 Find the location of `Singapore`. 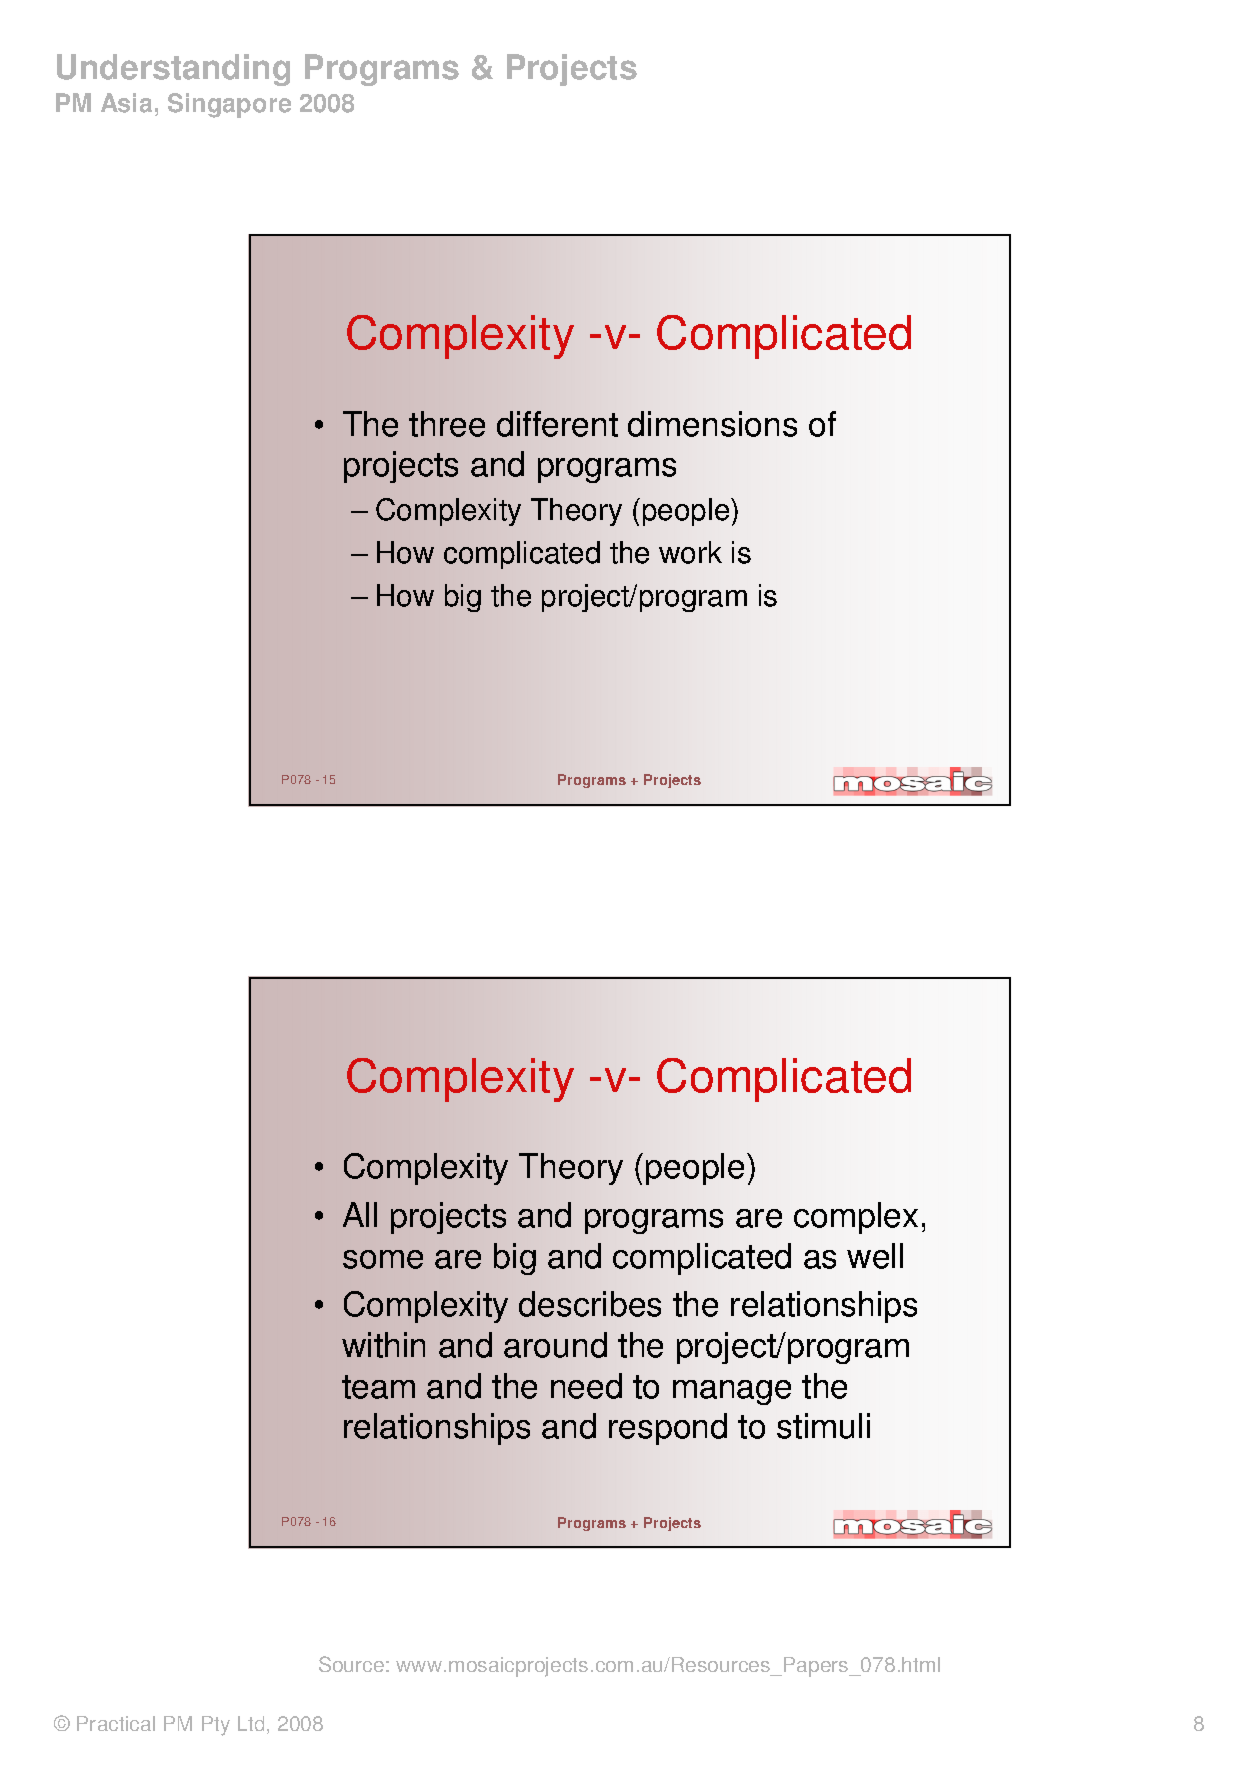

Singapore is located at coordinates (229, 105).
